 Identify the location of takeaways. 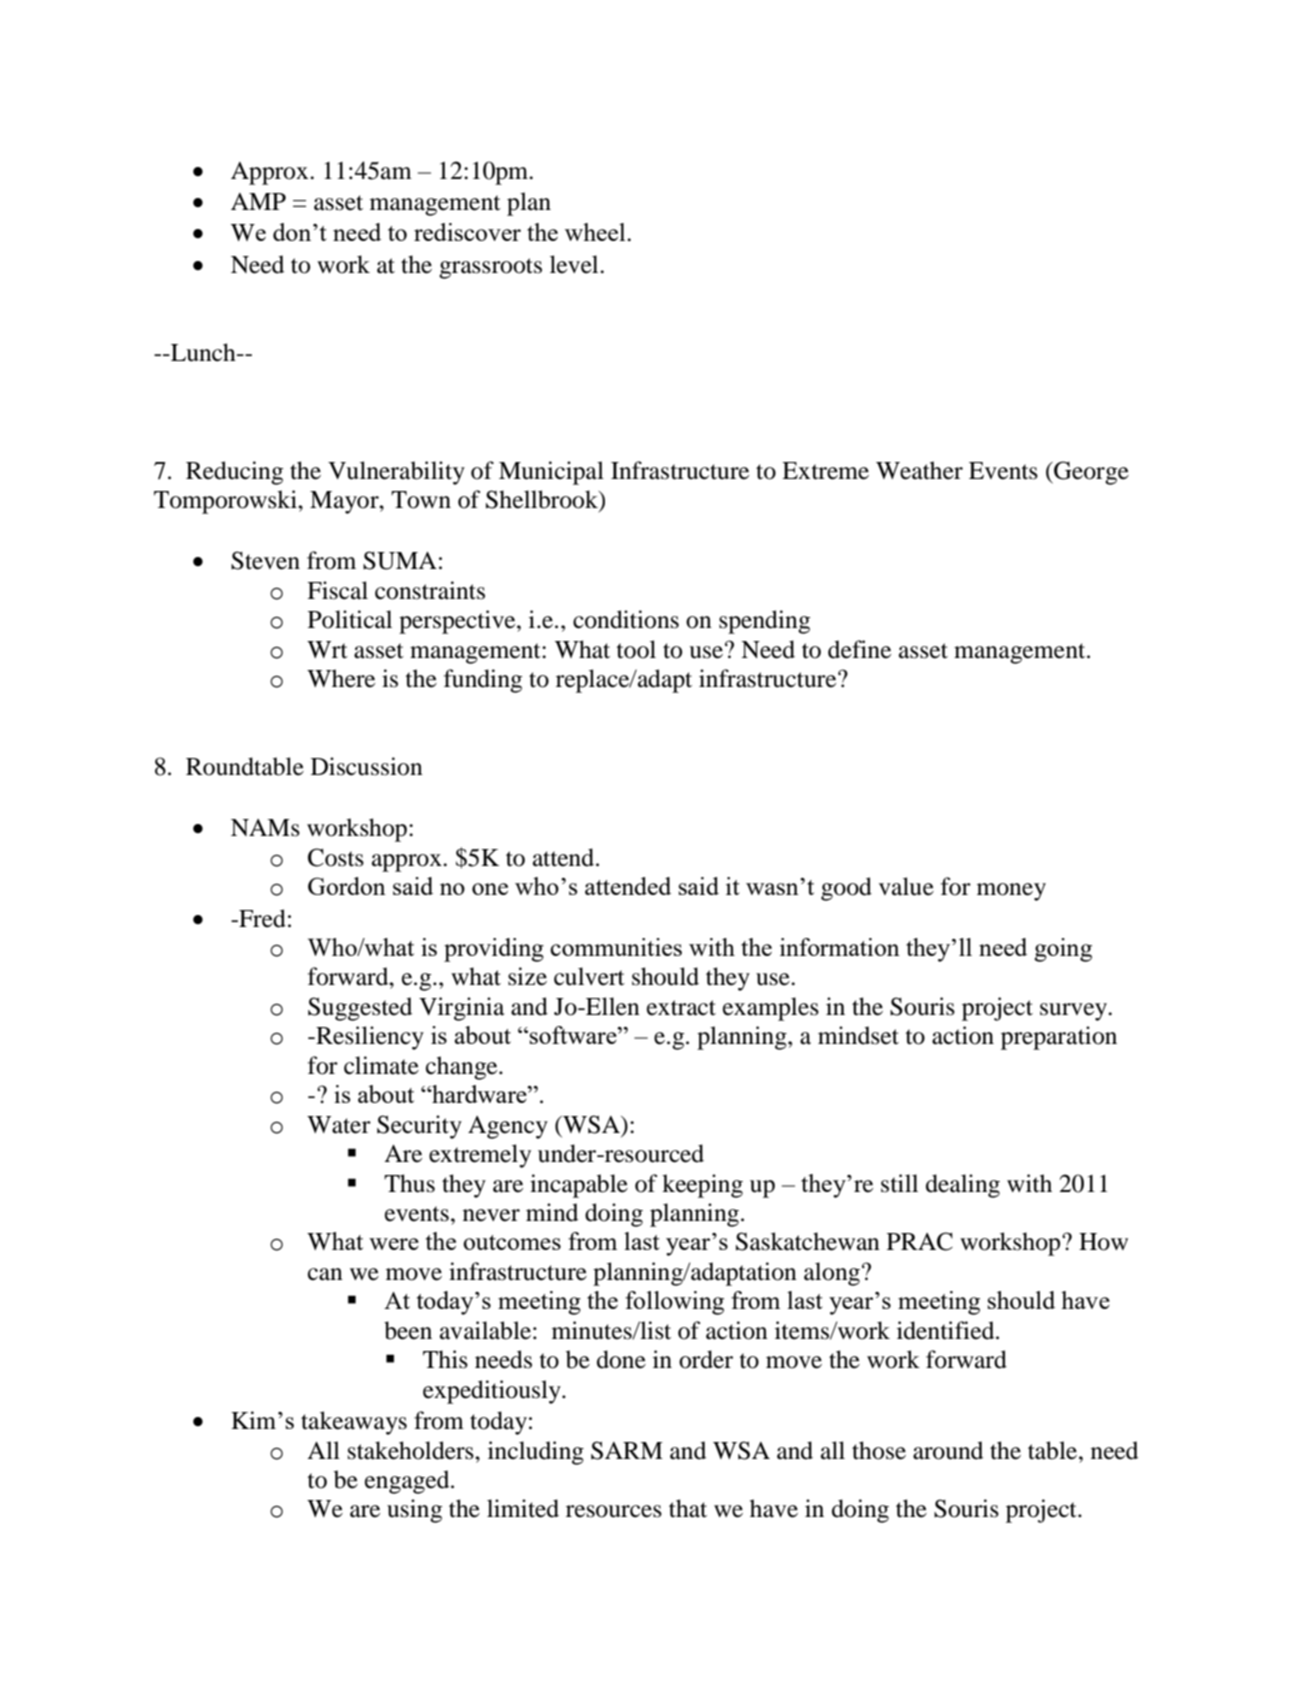
(354, 1423).
